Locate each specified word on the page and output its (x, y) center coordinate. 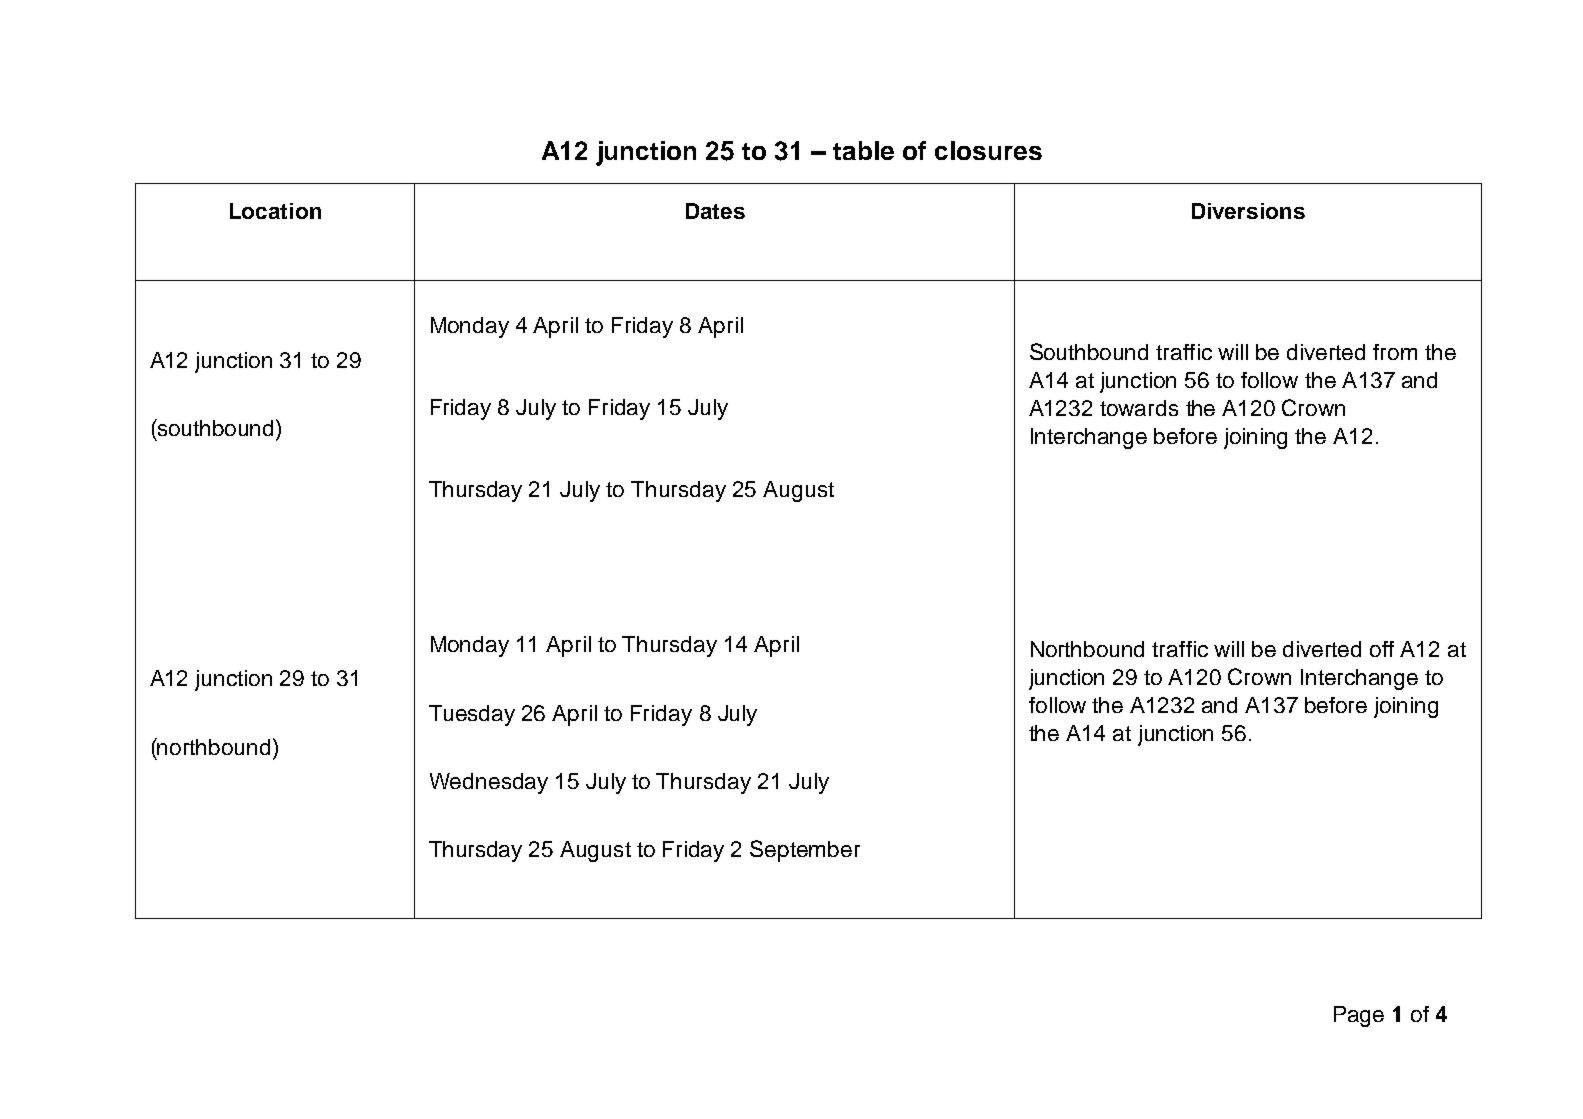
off (1382, 649)
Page (1359, 1016)
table (863, 150)
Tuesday (472, 715)
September (805, 851)
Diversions (1248, 211)
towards (1139, 408)
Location (275, 211)
